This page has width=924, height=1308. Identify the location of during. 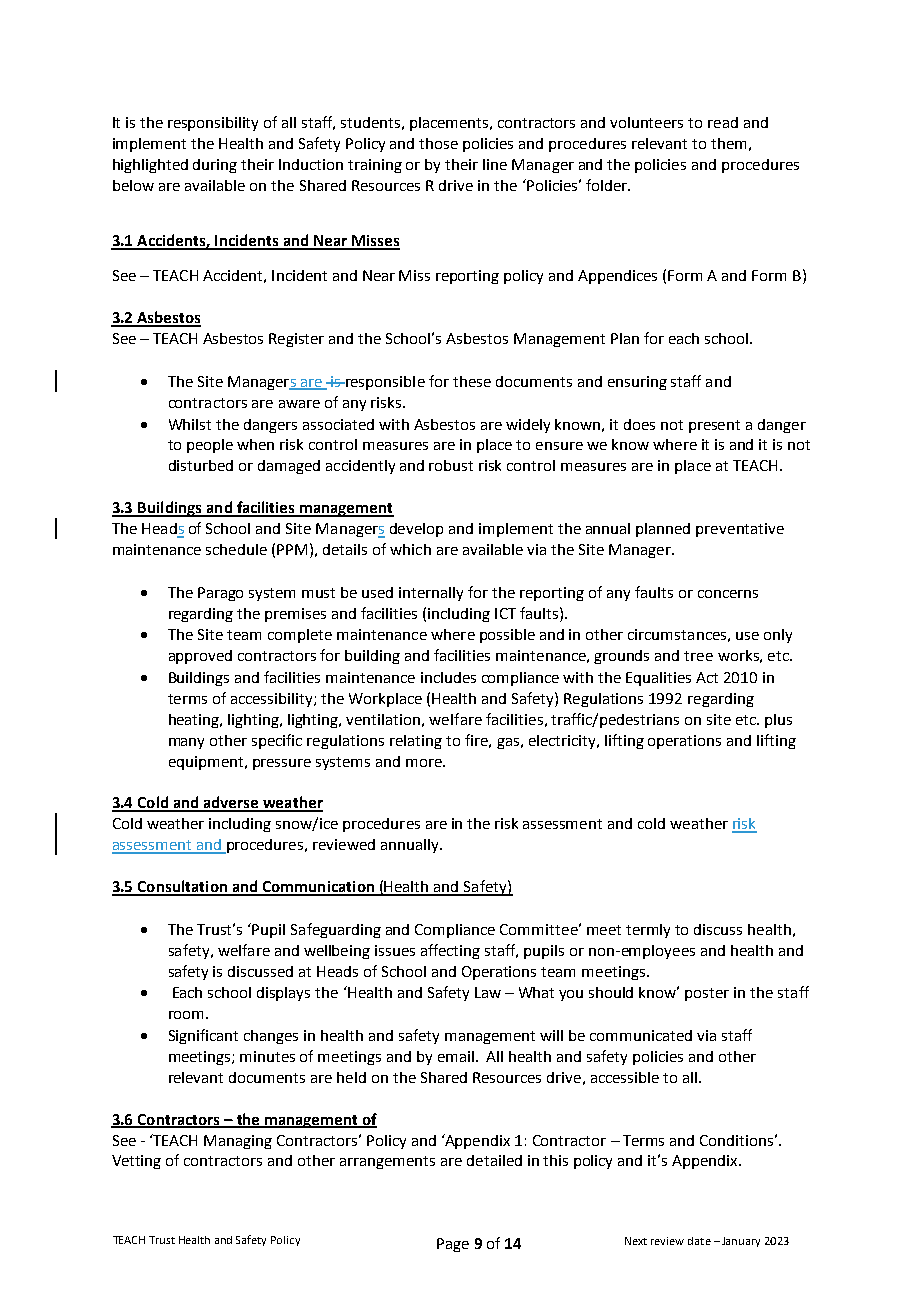
(215, 166).
